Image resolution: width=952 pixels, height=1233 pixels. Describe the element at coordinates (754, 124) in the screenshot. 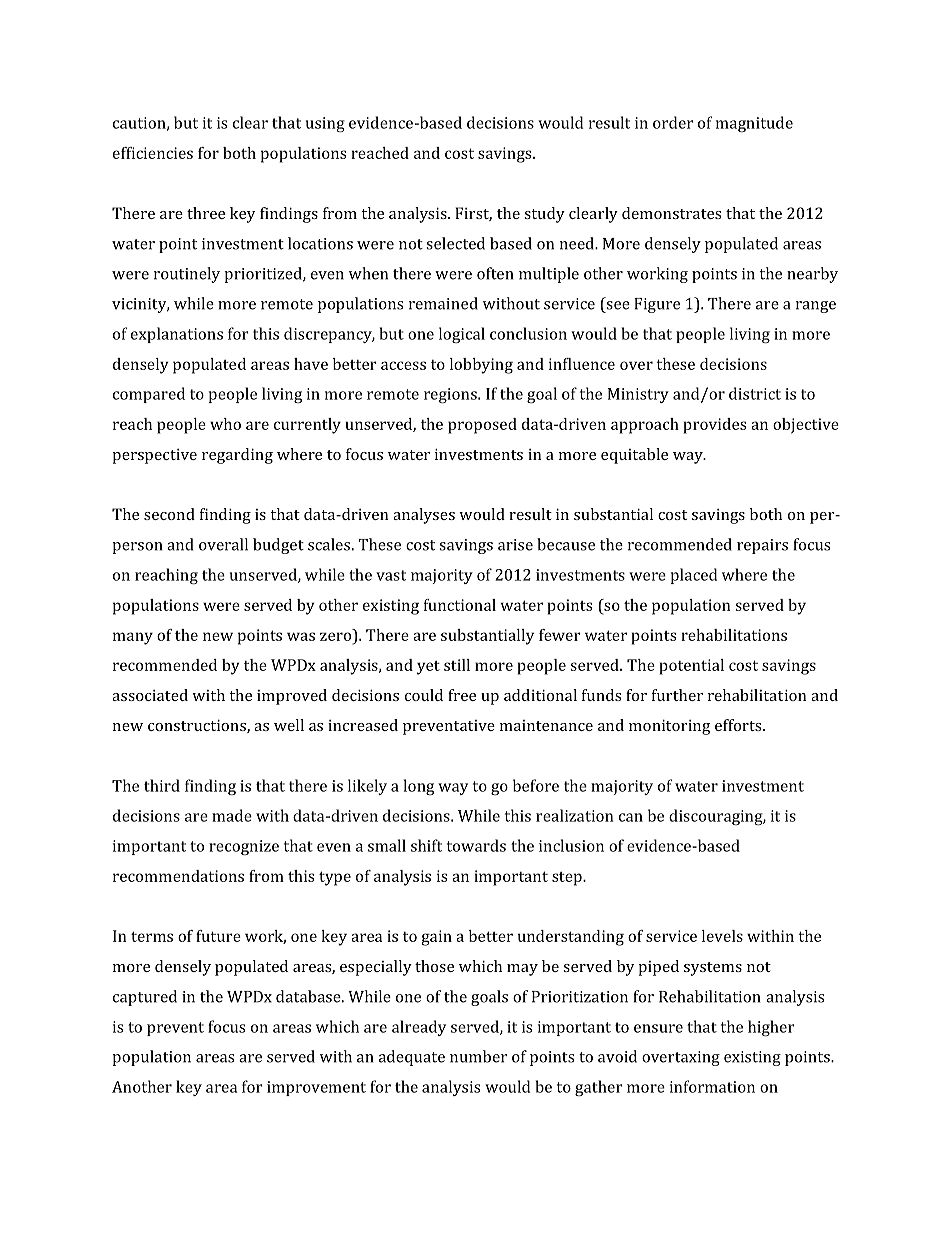

I see `magnitude` at that location.
